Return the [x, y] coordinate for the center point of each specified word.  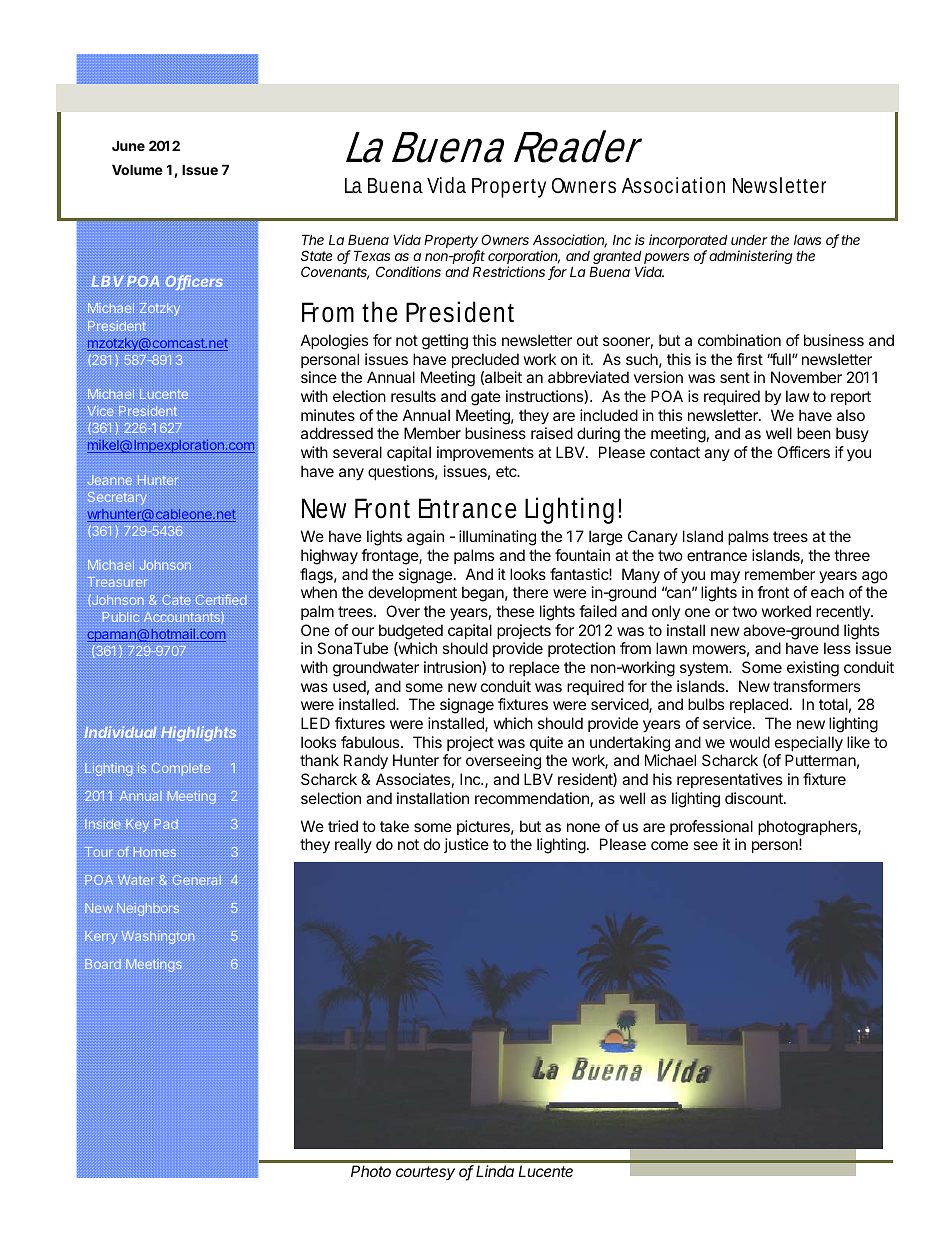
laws [807, 240]
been [814, 433]
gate [486, 398]
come [669, 845]
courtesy [425, 1173]
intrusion [453, 668]
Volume [137, 169]
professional [711, 827]
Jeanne [109, 480]
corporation [524, 258]
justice [466, 845]
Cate [177, 600]
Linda [495, 1171]
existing [813, 669]
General [197, 880]
